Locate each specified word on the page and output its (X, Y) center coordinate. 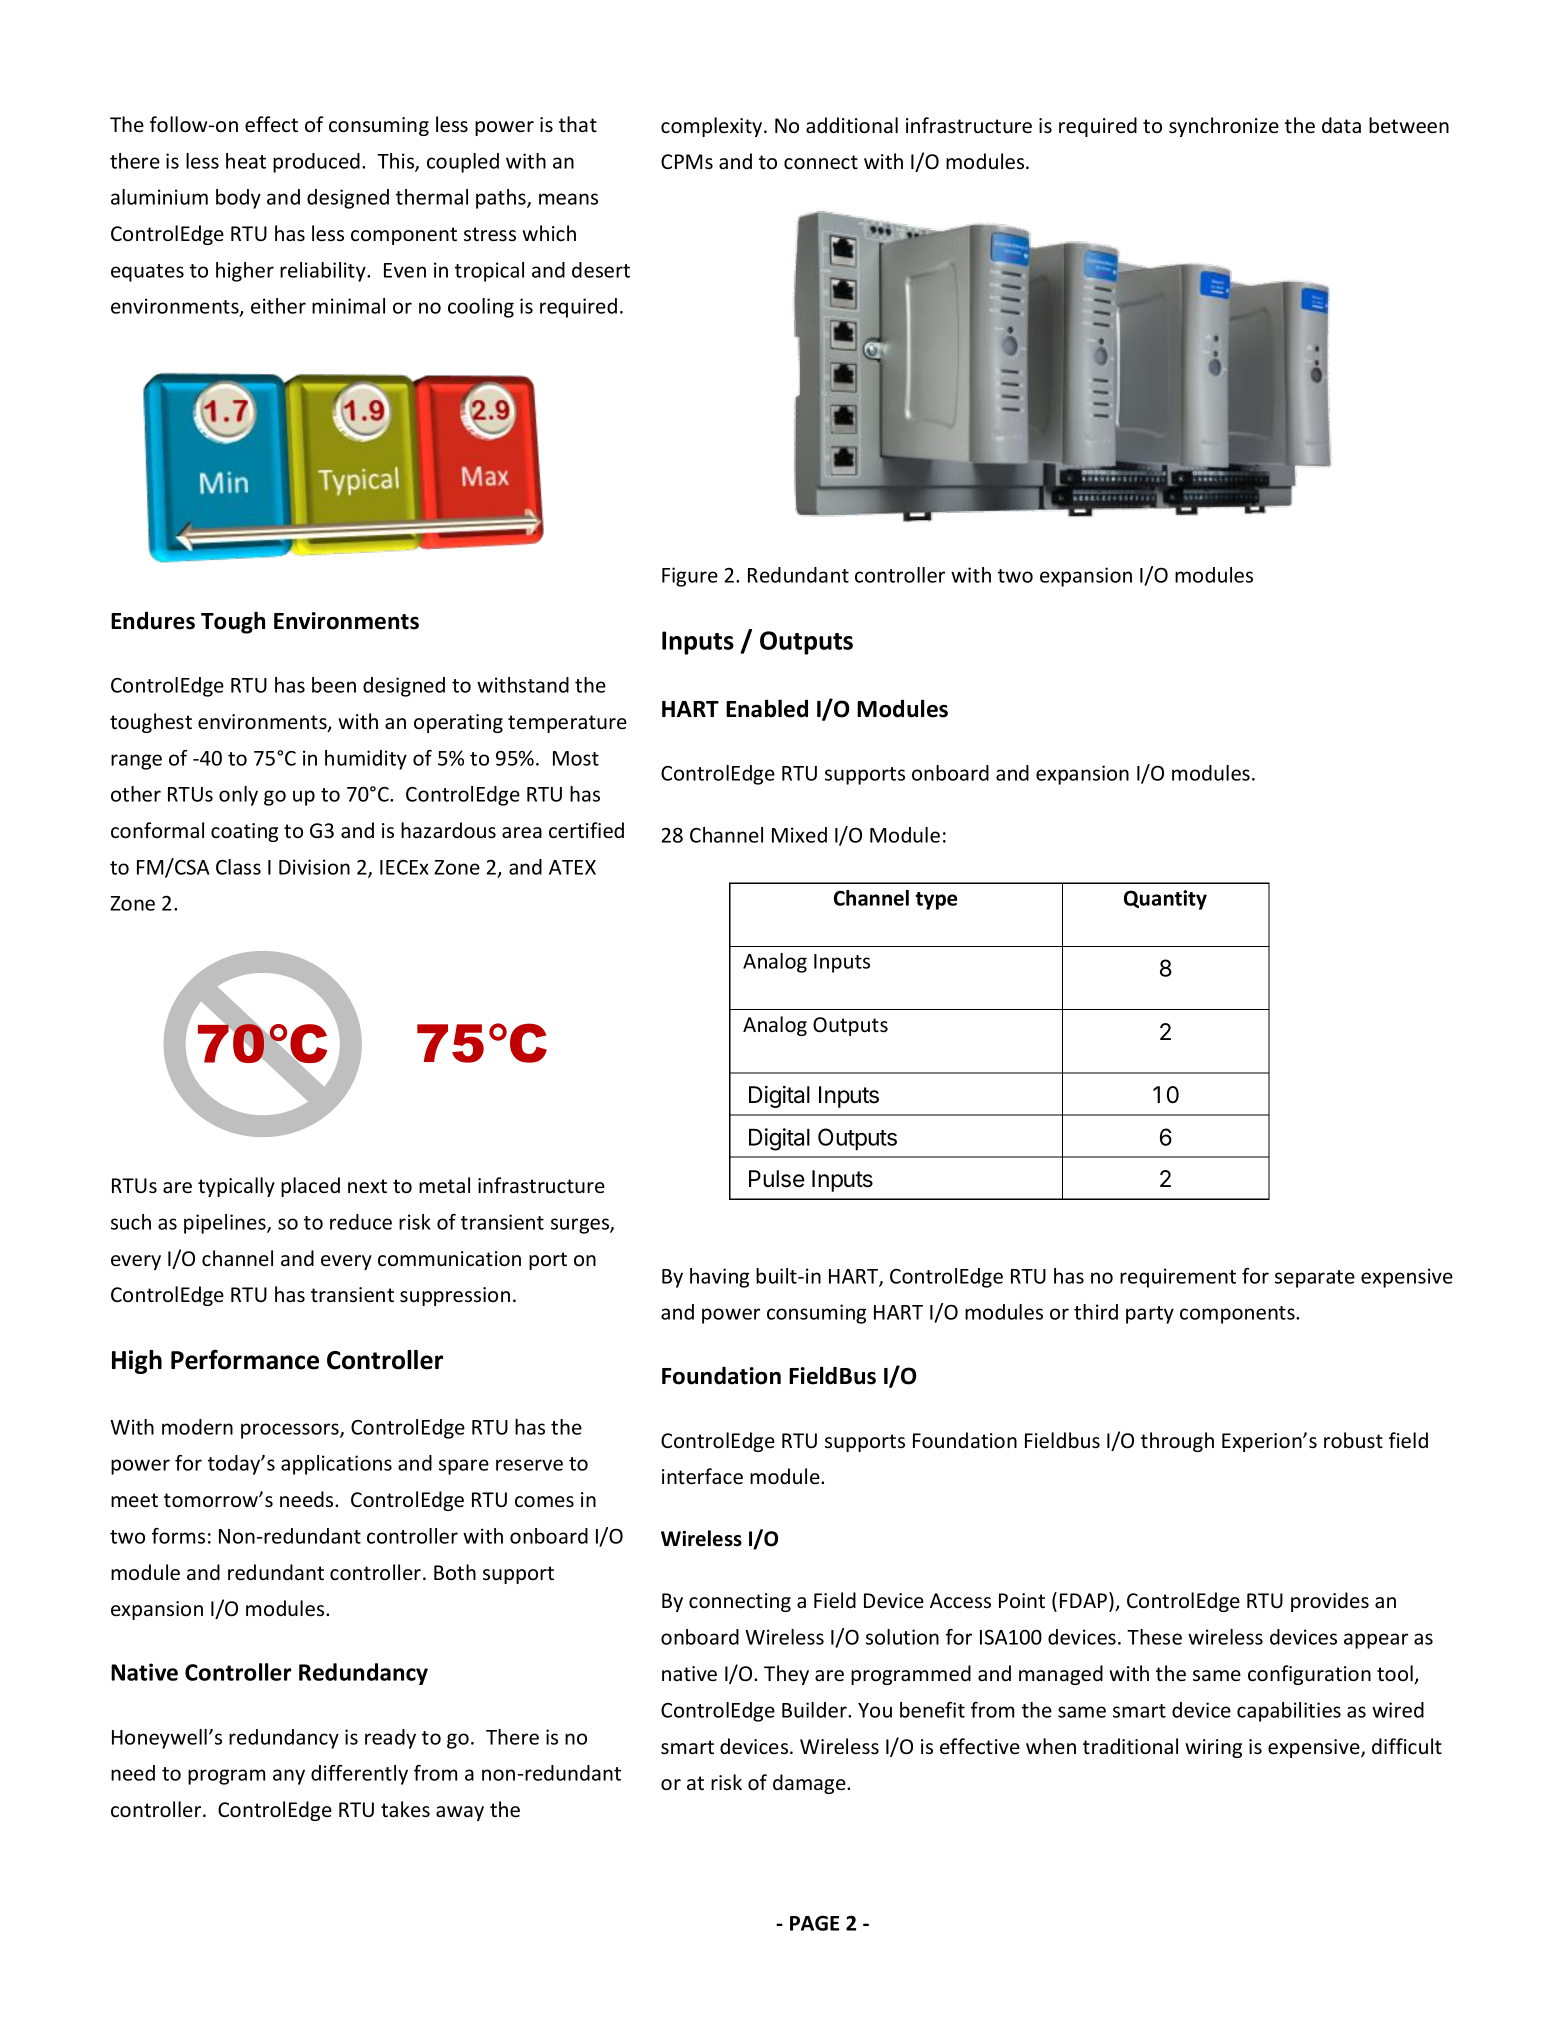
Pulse (777, 1179)
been (334, 685)
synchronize (1224, 127)
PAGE (814, 1923)
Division (314, 867)
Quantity (1165, 900)
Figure (690, 577)
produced (316, 163)
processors (291, 1431)
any (289, 1777)
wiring (1213, 1748)
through (1177, 1442)
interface (702, 1476)
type (936, 901)
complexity (713, 127)
